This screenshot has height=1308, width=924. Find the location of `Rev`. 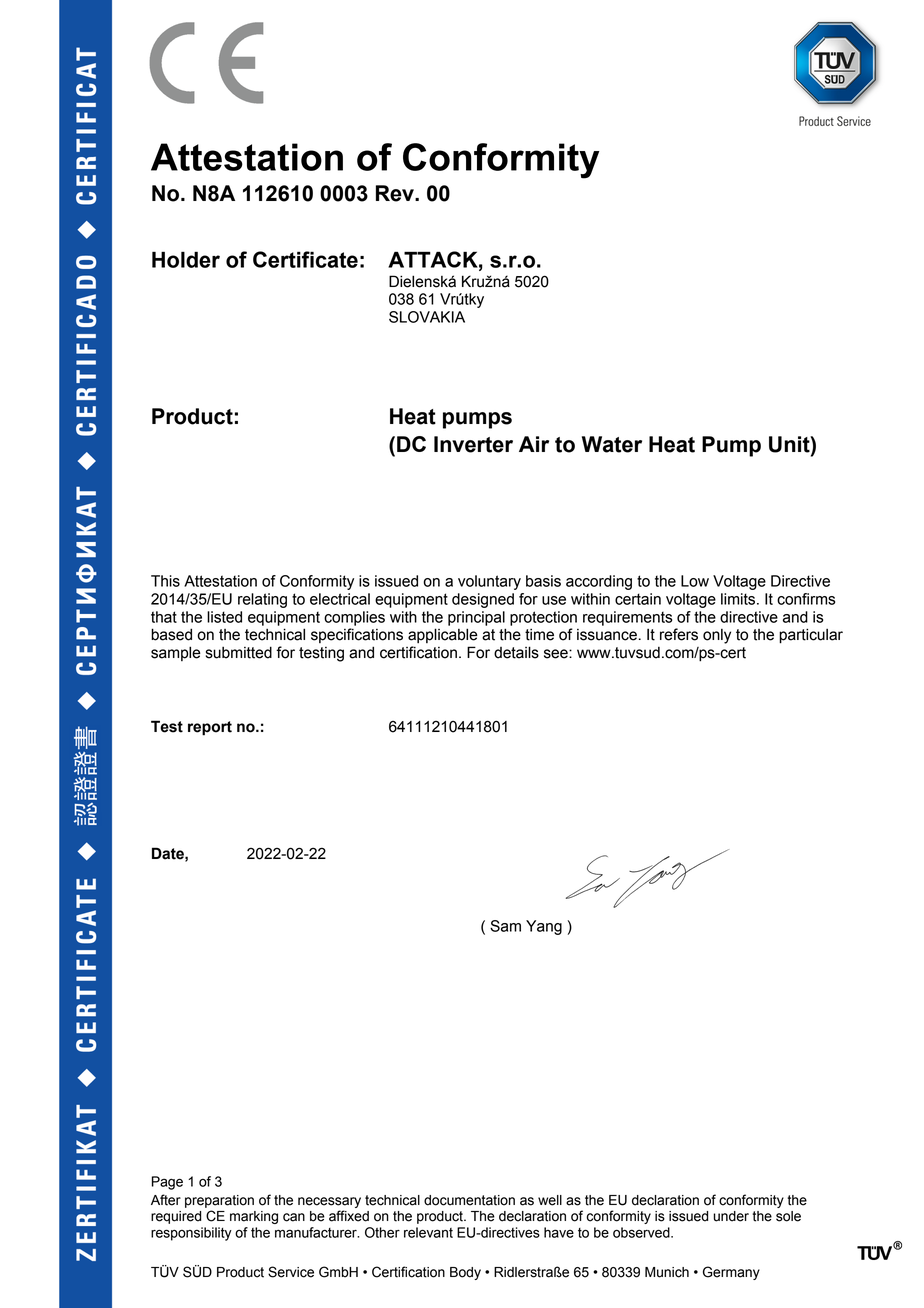

Rev is located at coordinates (396, 193).
